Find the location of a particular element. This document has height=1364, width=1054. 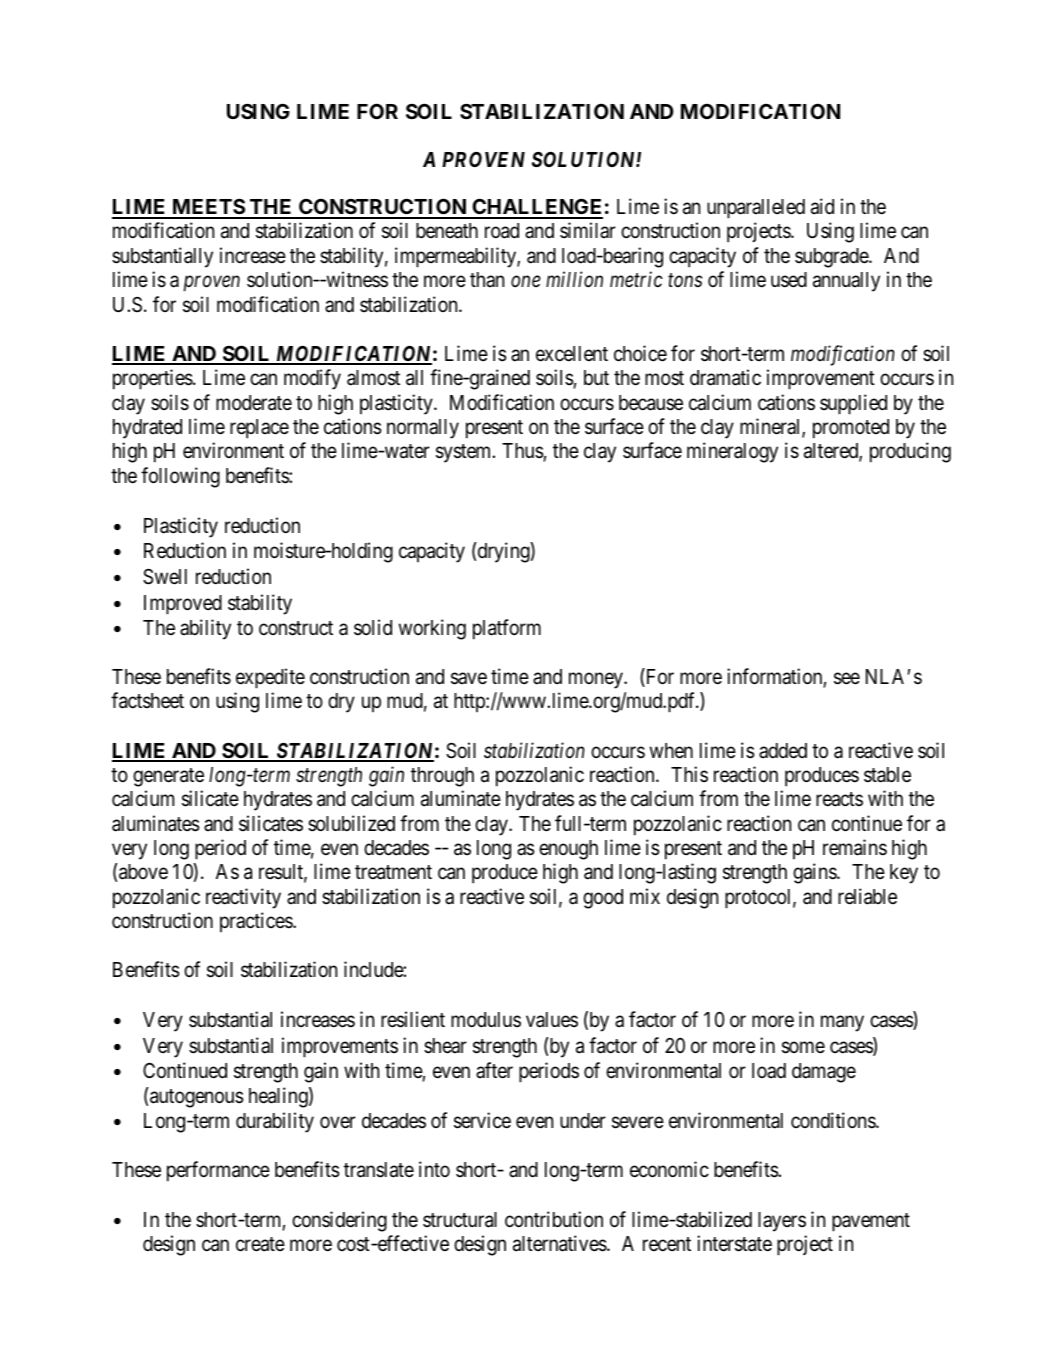

road is located at coordinates (502, 231).
